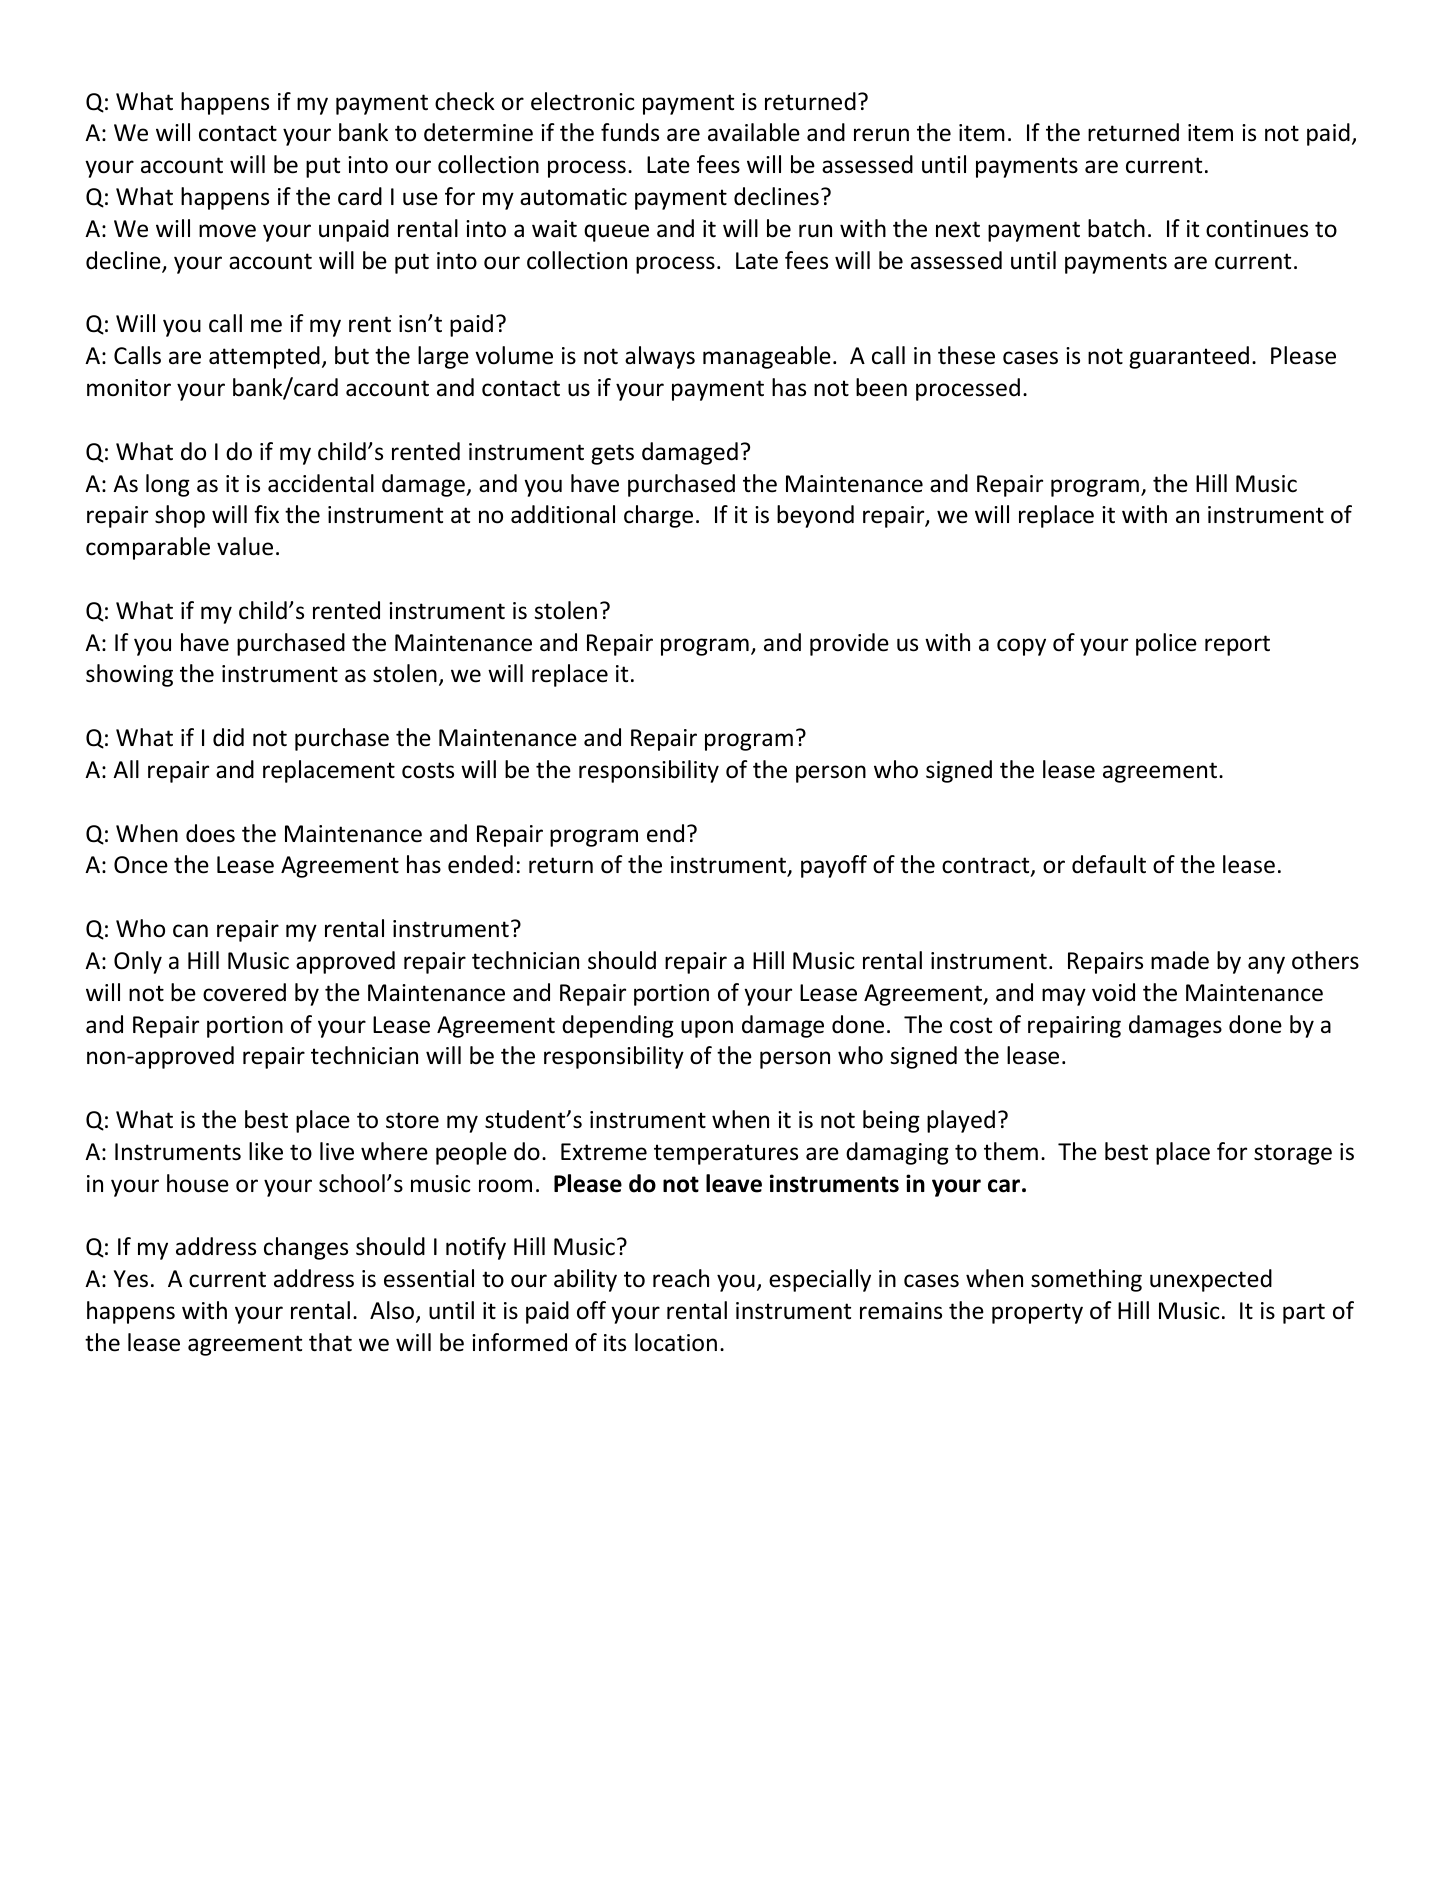  What do you see at coordinates (227, 231) in the screenshot?
I see `move` at bounding box center [227, 231].
